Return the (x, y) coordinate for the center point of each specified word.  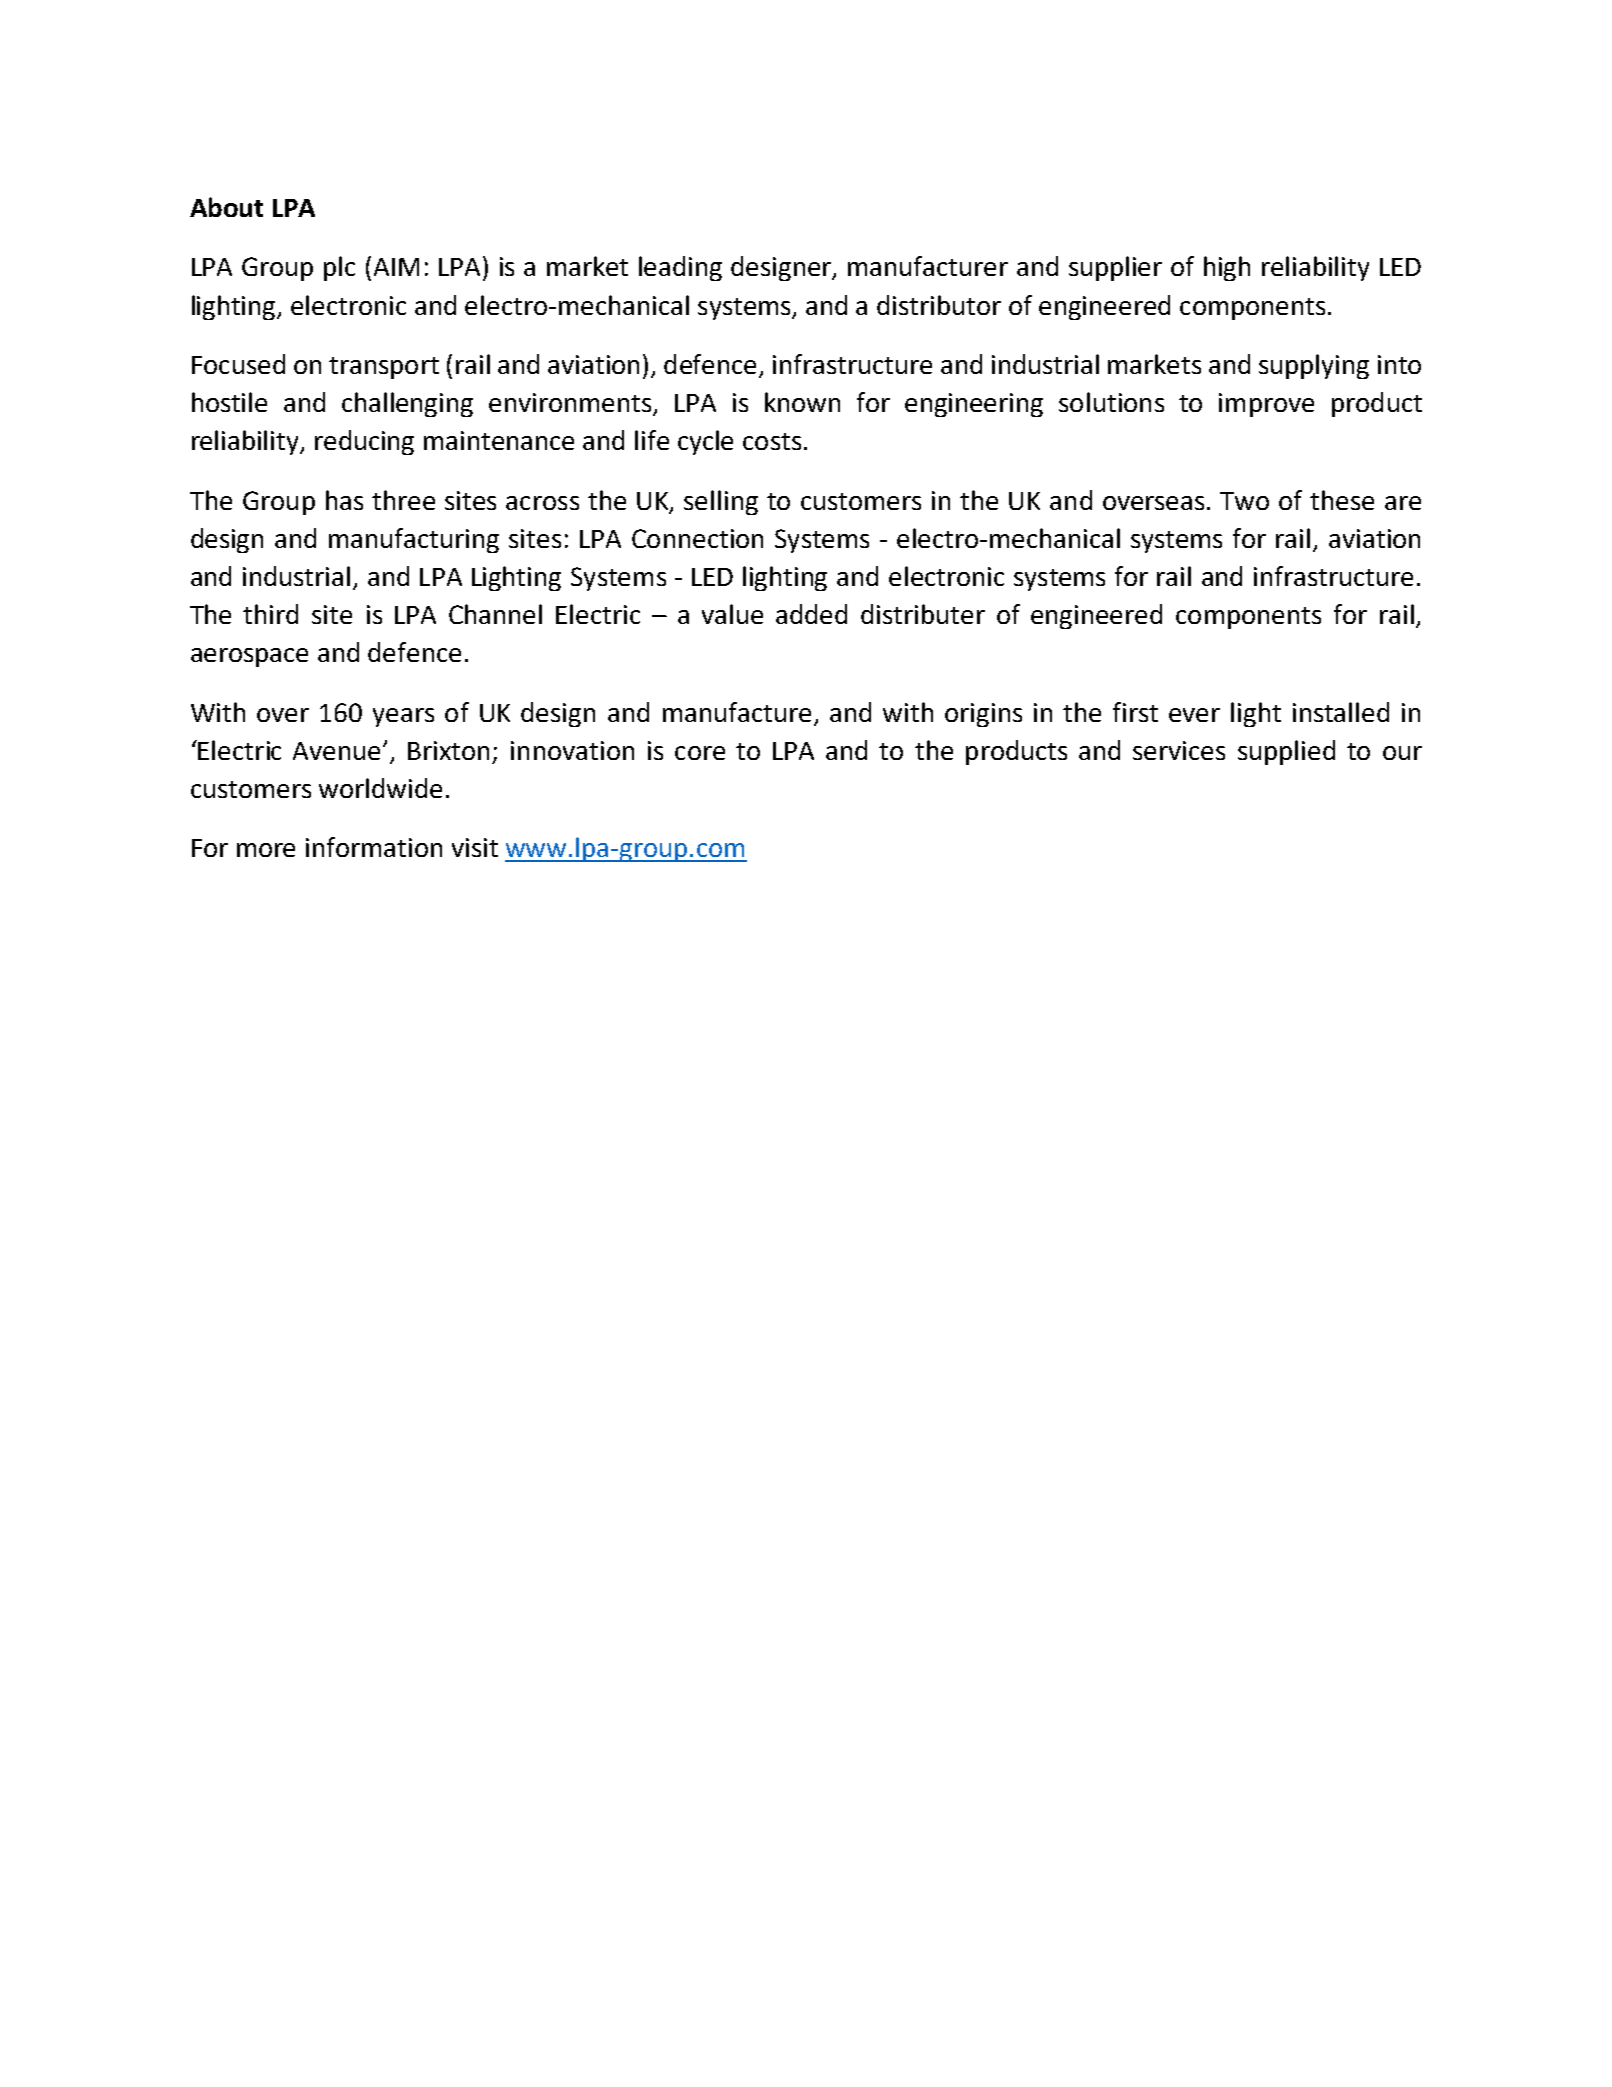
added (811, 614)
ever (1194, 715)
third (270, 614)
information (374, 847)
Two (1244, 501)
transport (384, 368)
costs (772, 441)
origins (983, 715)
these (1342, 500)
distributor (939, 305)
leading (680, 268)
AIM (396, 267)
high (1227, 268)
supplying (1314, 366)
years (403, 717)
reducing (364, 442)
